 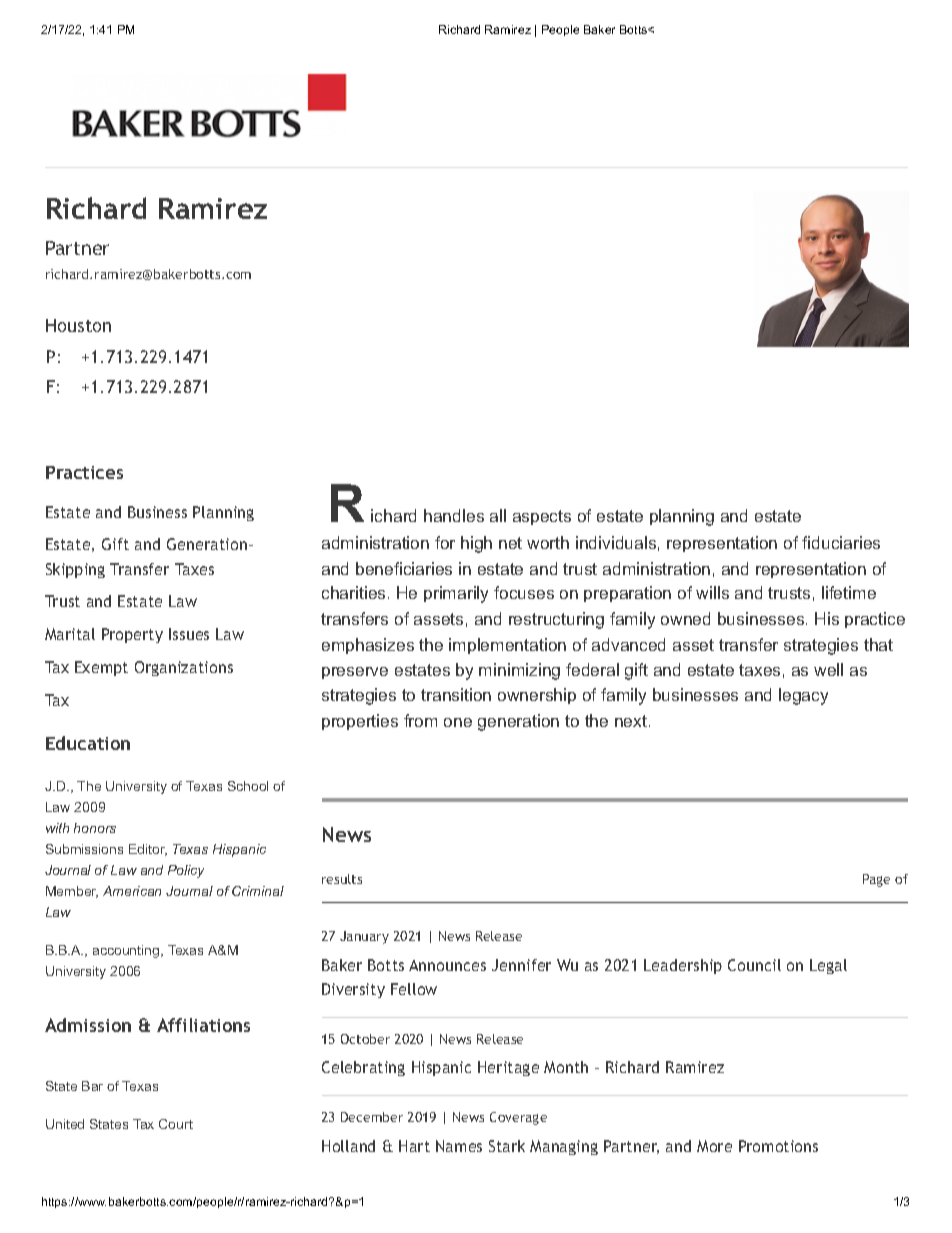 What do you see at coordinates (88, 743) in the image?
I see `Education` at bounding box center [88, 743].
